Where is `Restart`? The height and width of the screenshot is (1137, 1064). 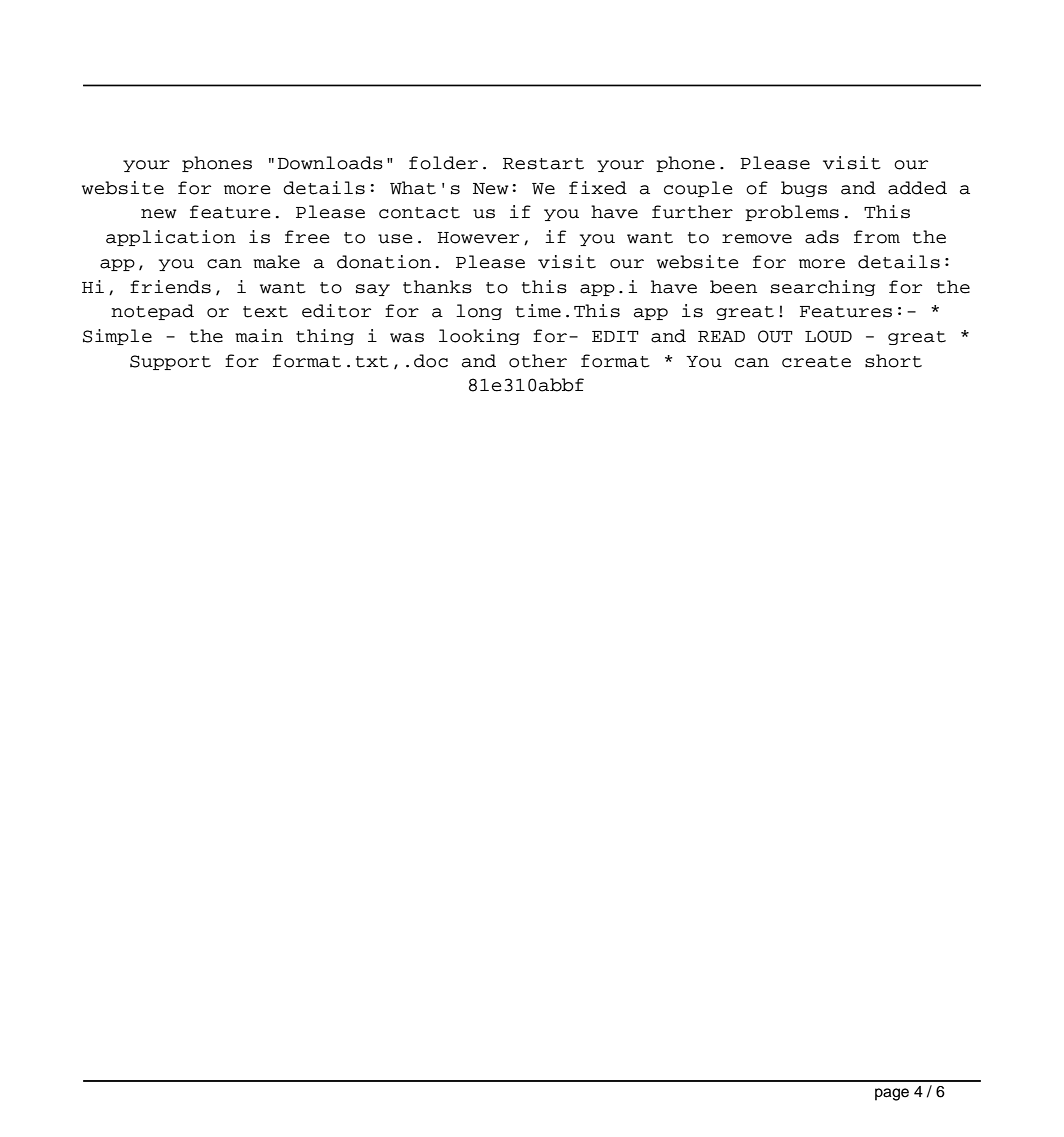
Restart is located at coordinates (543, 164).
